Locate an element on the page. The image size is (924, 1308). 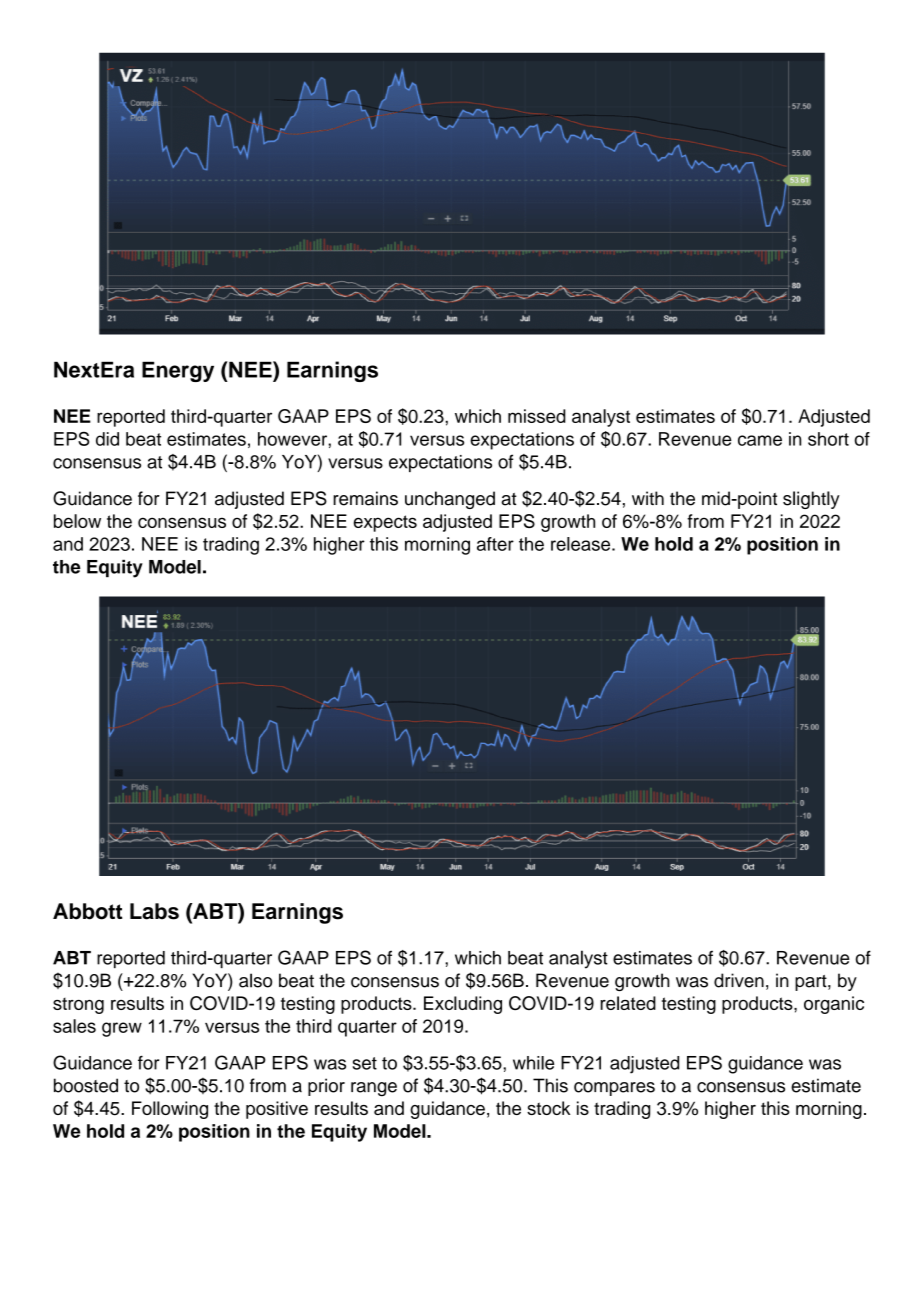
Excluding is located at coordinates (463, 1005).
